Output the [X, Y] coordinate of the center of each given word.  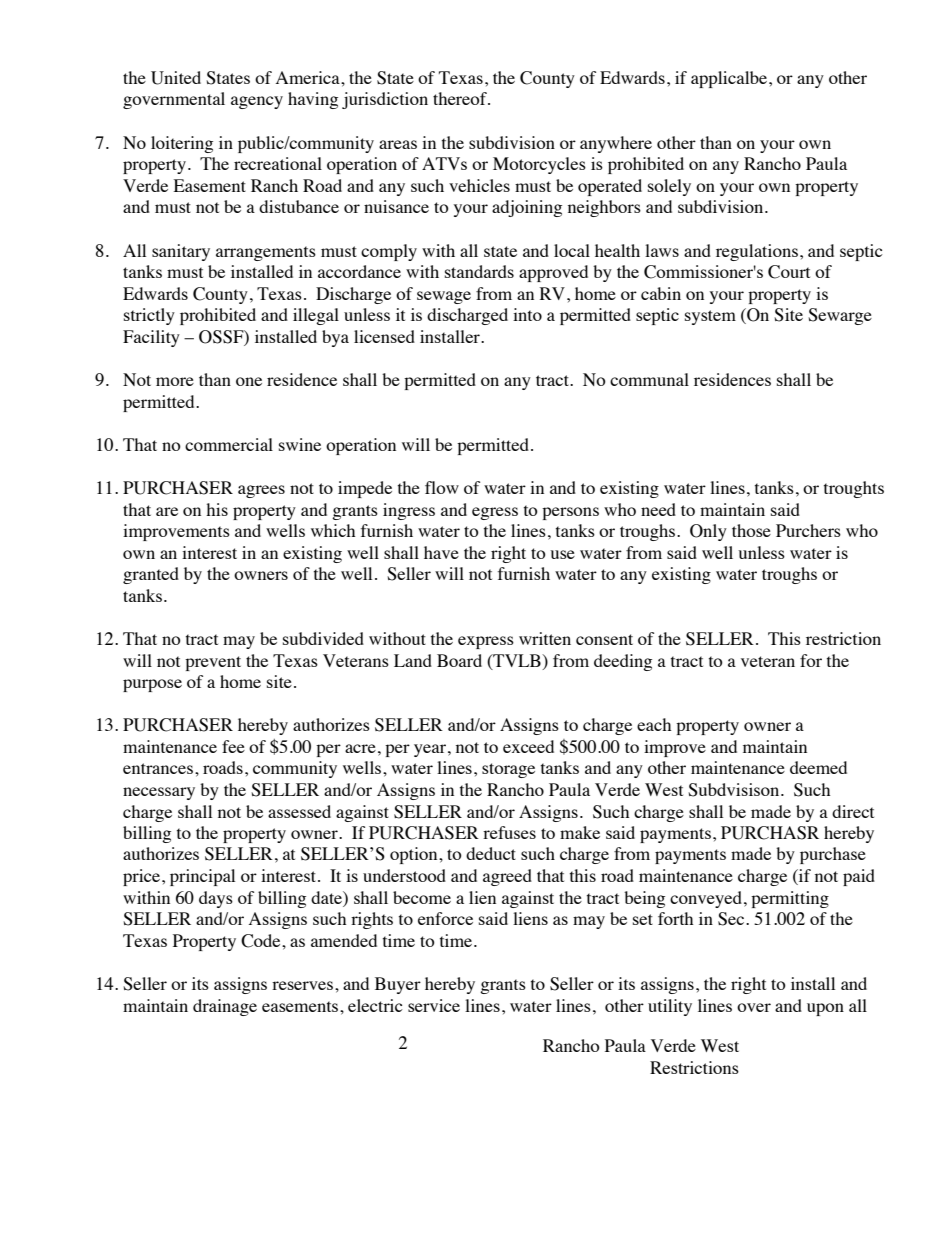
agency [257, 102]
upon [825, 1009]
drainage [225, 1007]
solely [669, 187]
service [434, 1005]
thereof [461, 98]
